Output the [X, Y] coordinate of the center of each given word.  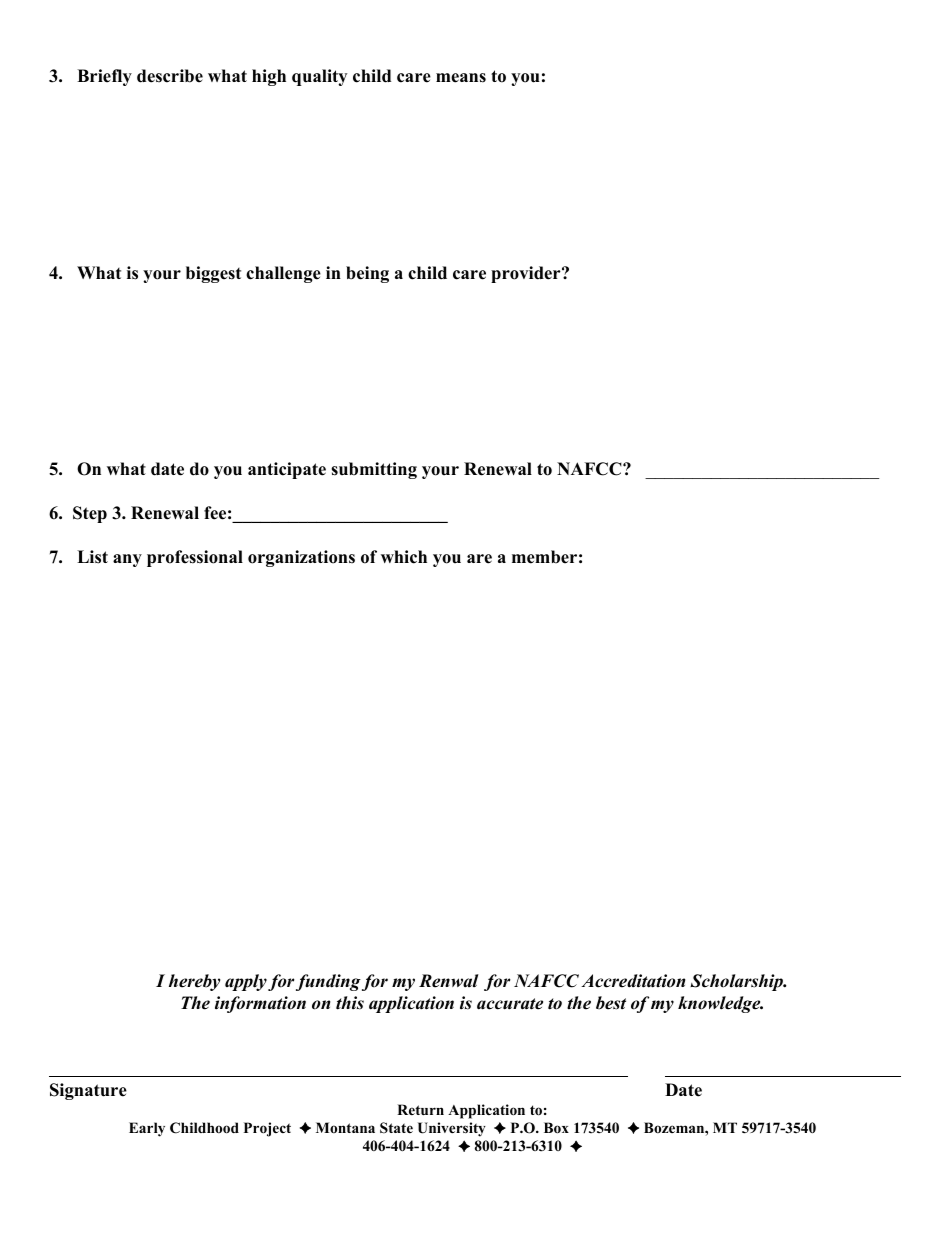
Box [556, 1128]
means [461, 78]
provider [527, 274]
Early [147, 1129]
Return [420, 1109]
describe [170, 76]
